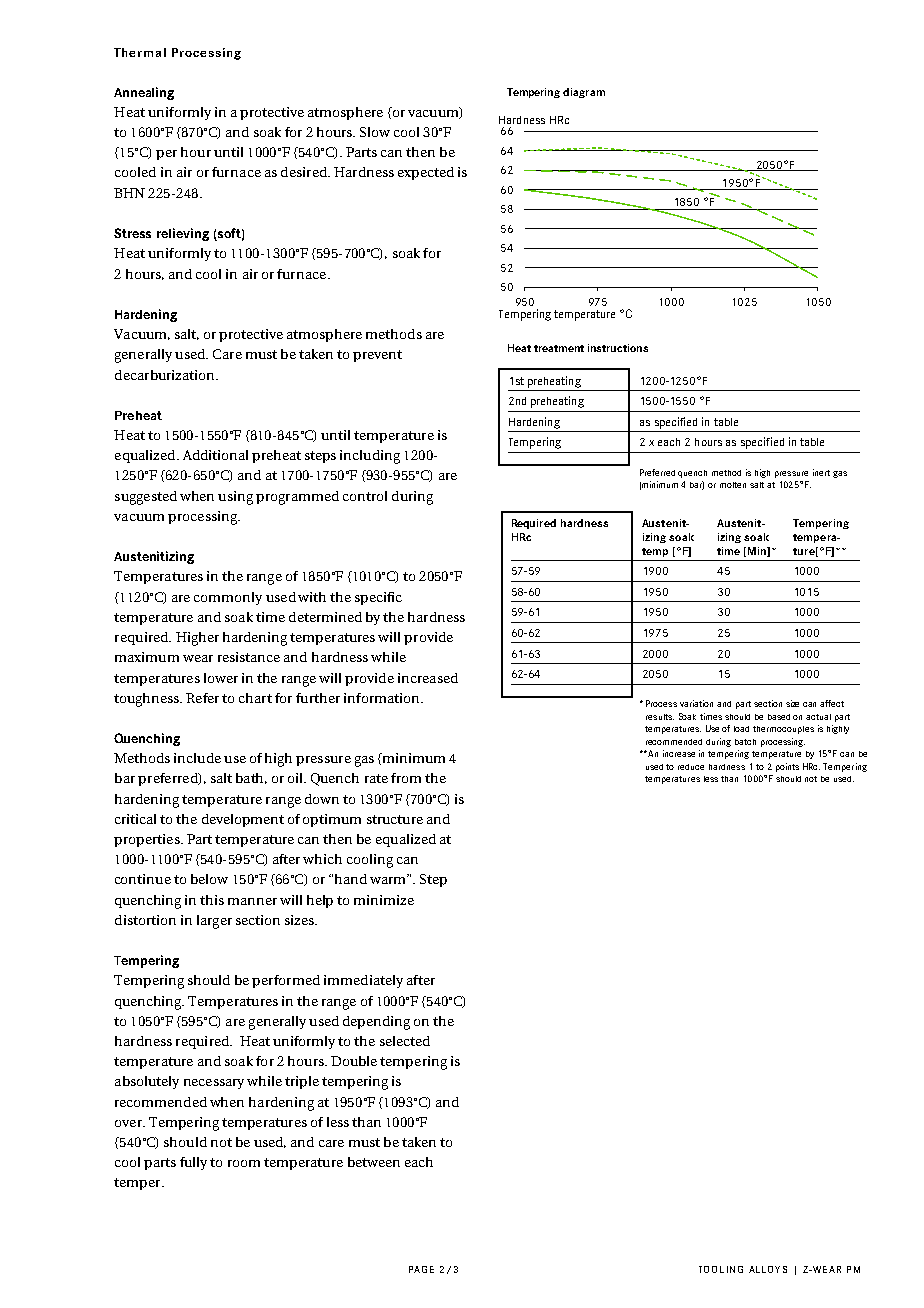 The image size is (924, 1308). Describe the element at coordinates (144, 93) in the document. I see `Annealing` at that location.
